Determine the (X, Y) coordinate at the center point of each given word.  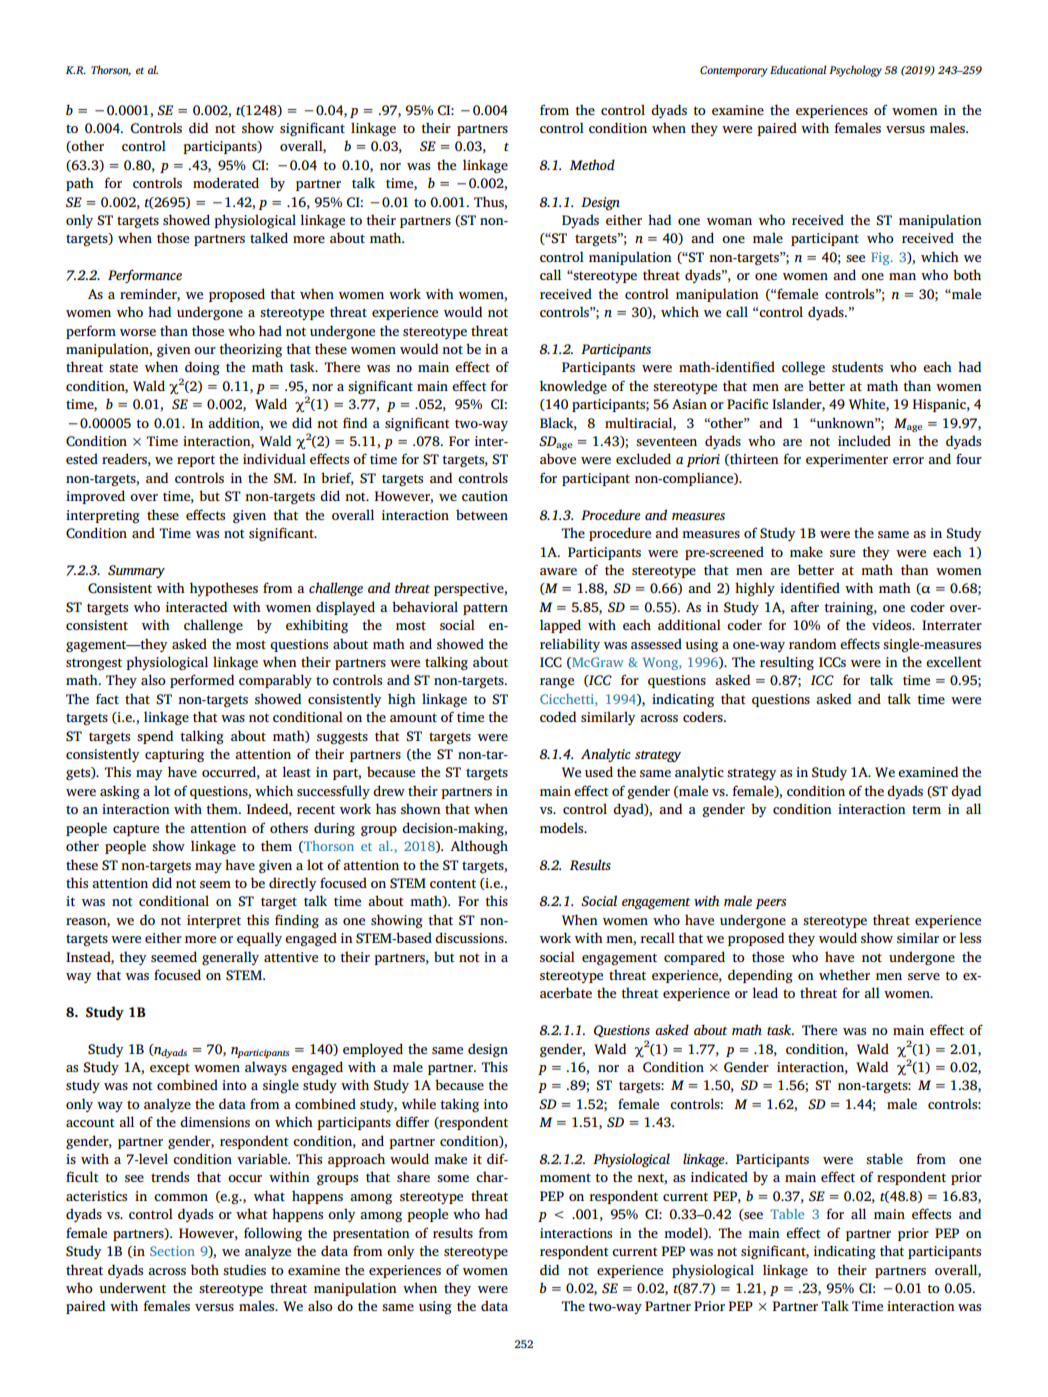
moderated (226, 182)
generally (230, 958)
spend (155, 737)
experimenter (847, 460)
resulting (787, 663)
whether (844, 974)
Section (172, 1251)
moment (565, 1177)
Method (592, 164)
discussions (470, 937)
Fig (881, 258)
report (196, 461)
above (558, 458)
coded (558, 716)
